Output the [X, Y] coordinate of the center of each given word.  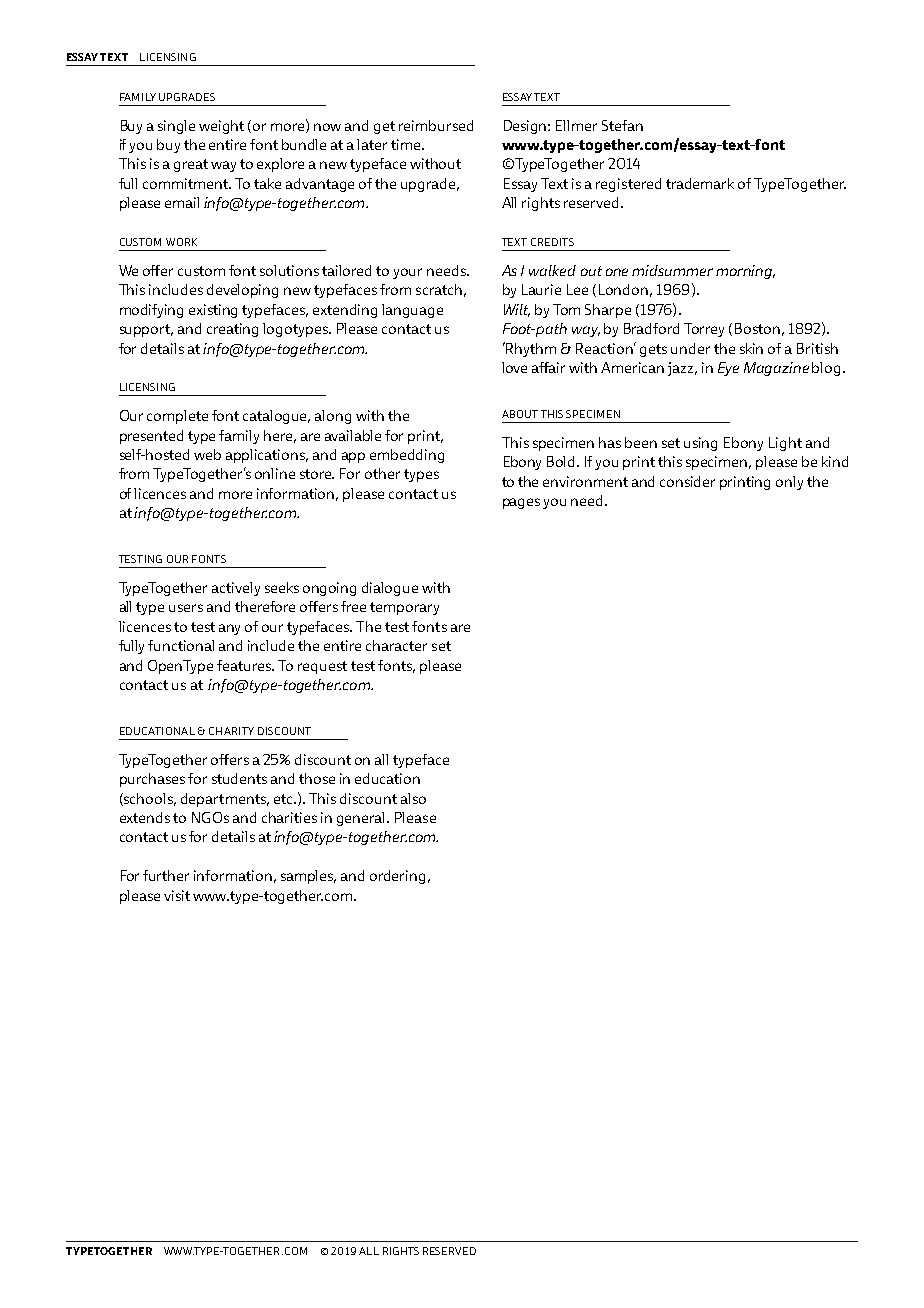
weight [221, 127]
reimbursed [436, 125]
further [166, 875]
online [275, 473]
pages [521, 503]
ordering [397, 877]
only [789, 483]
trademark [700, 183]
